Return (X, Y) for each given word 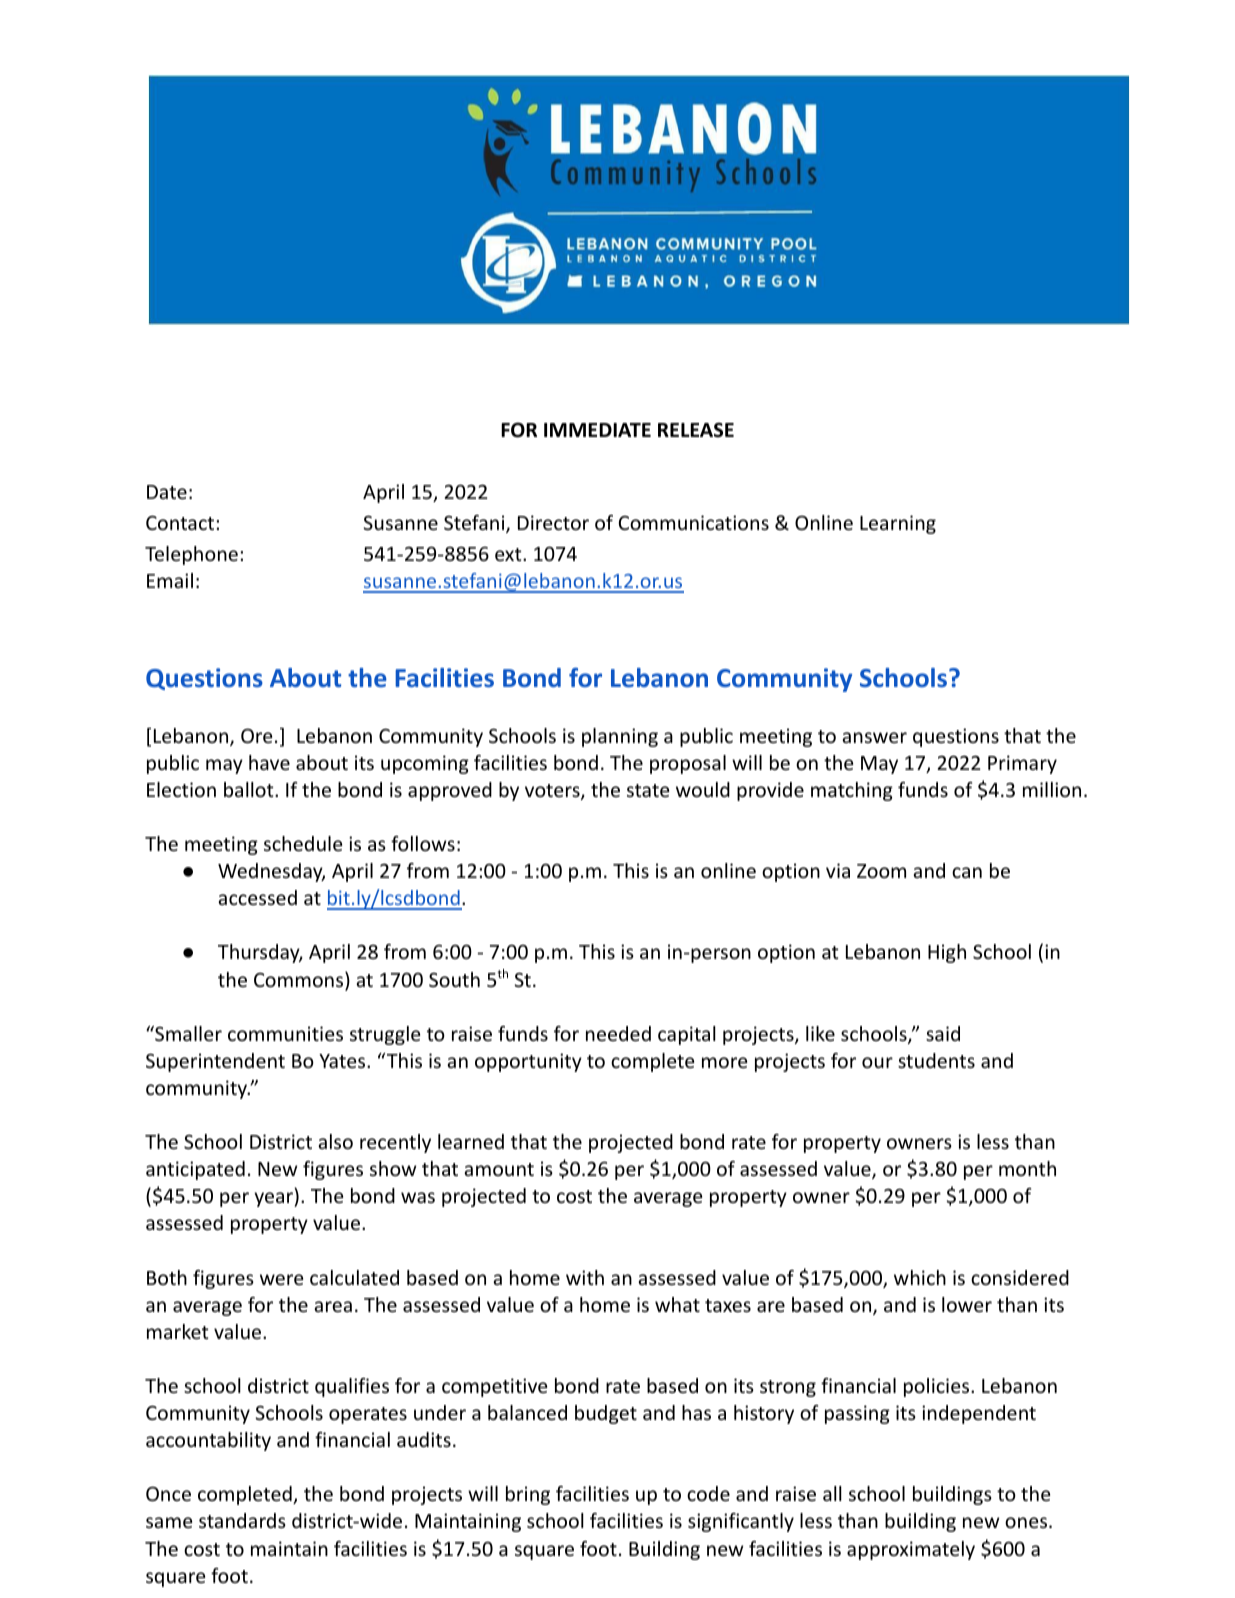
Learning (898, 524)
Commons (300, 980)
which (920, 1277)
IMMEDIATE (597, 430)
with (585, 1277)
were (281, 1279)
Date (167, 492)
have (269, 762)
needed (618, 1033)
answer (874, 737)
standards (242, 1520)
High (947, 953)
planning (620, 737)
